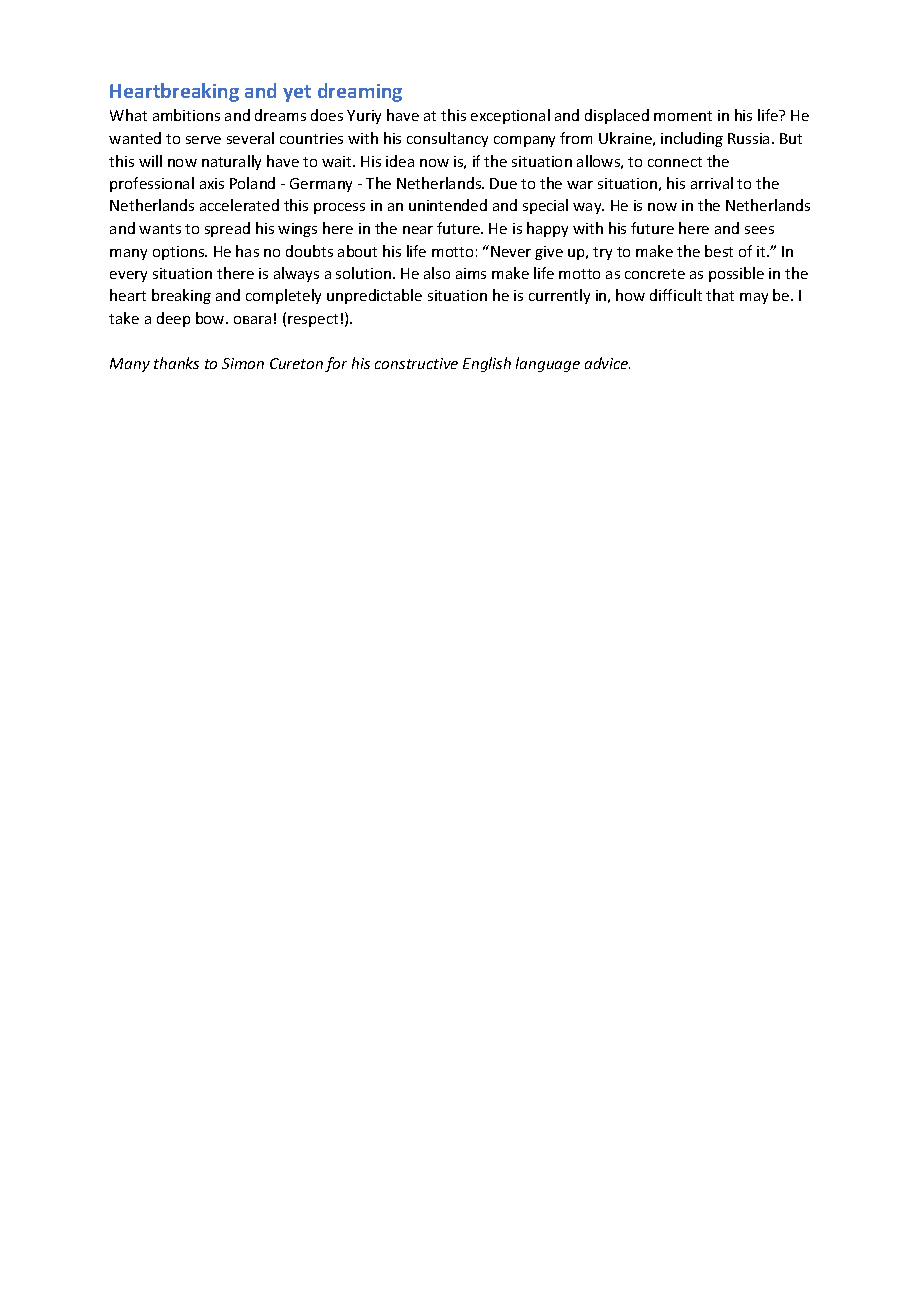 The height and width of the image is (1308, 924). I want to click on that, so click(720, 295).
